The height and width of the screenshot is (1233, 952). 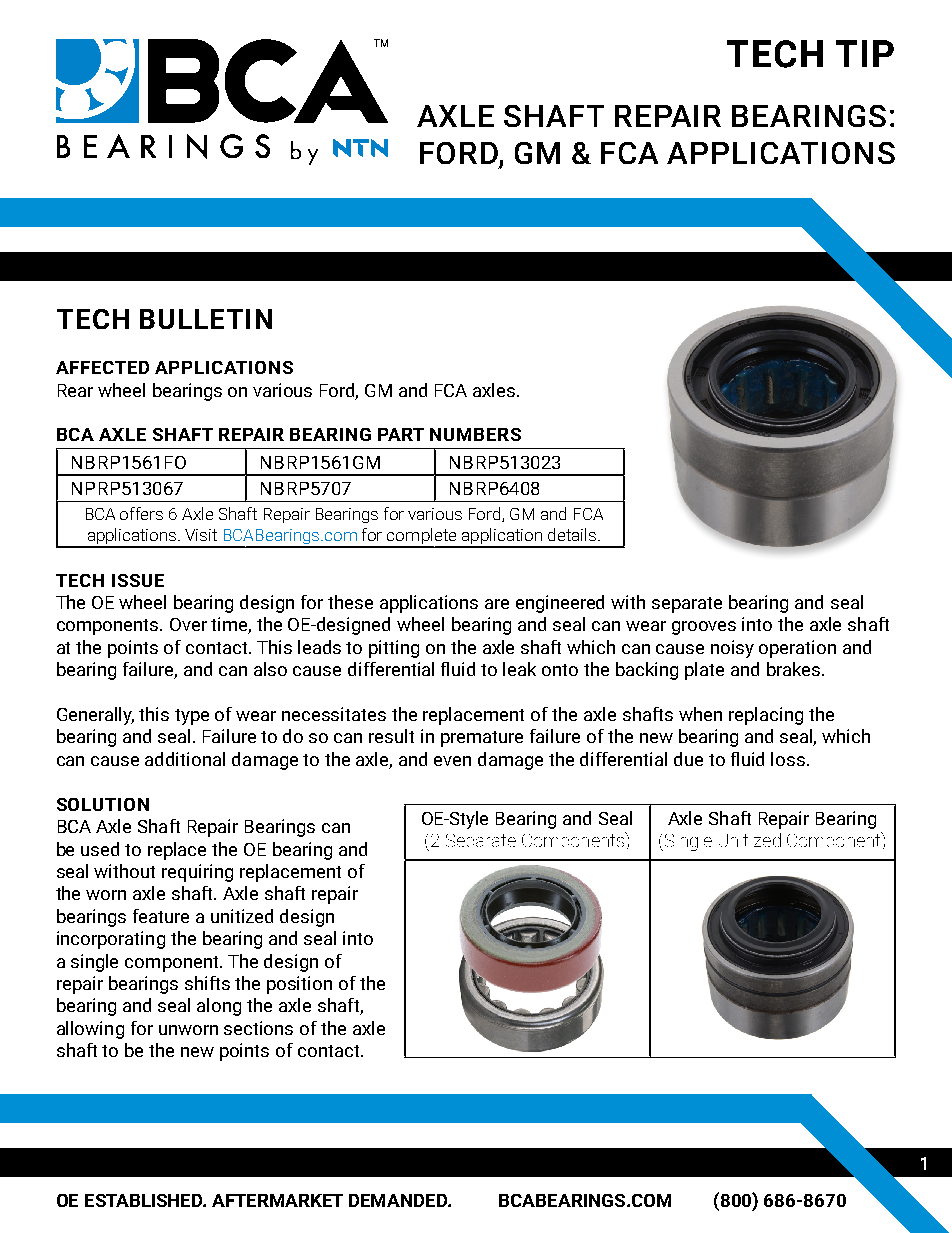 What do you see at coordinates (497, 604) in the screenshot?
I see `are` at bounding box center [497, 604].
